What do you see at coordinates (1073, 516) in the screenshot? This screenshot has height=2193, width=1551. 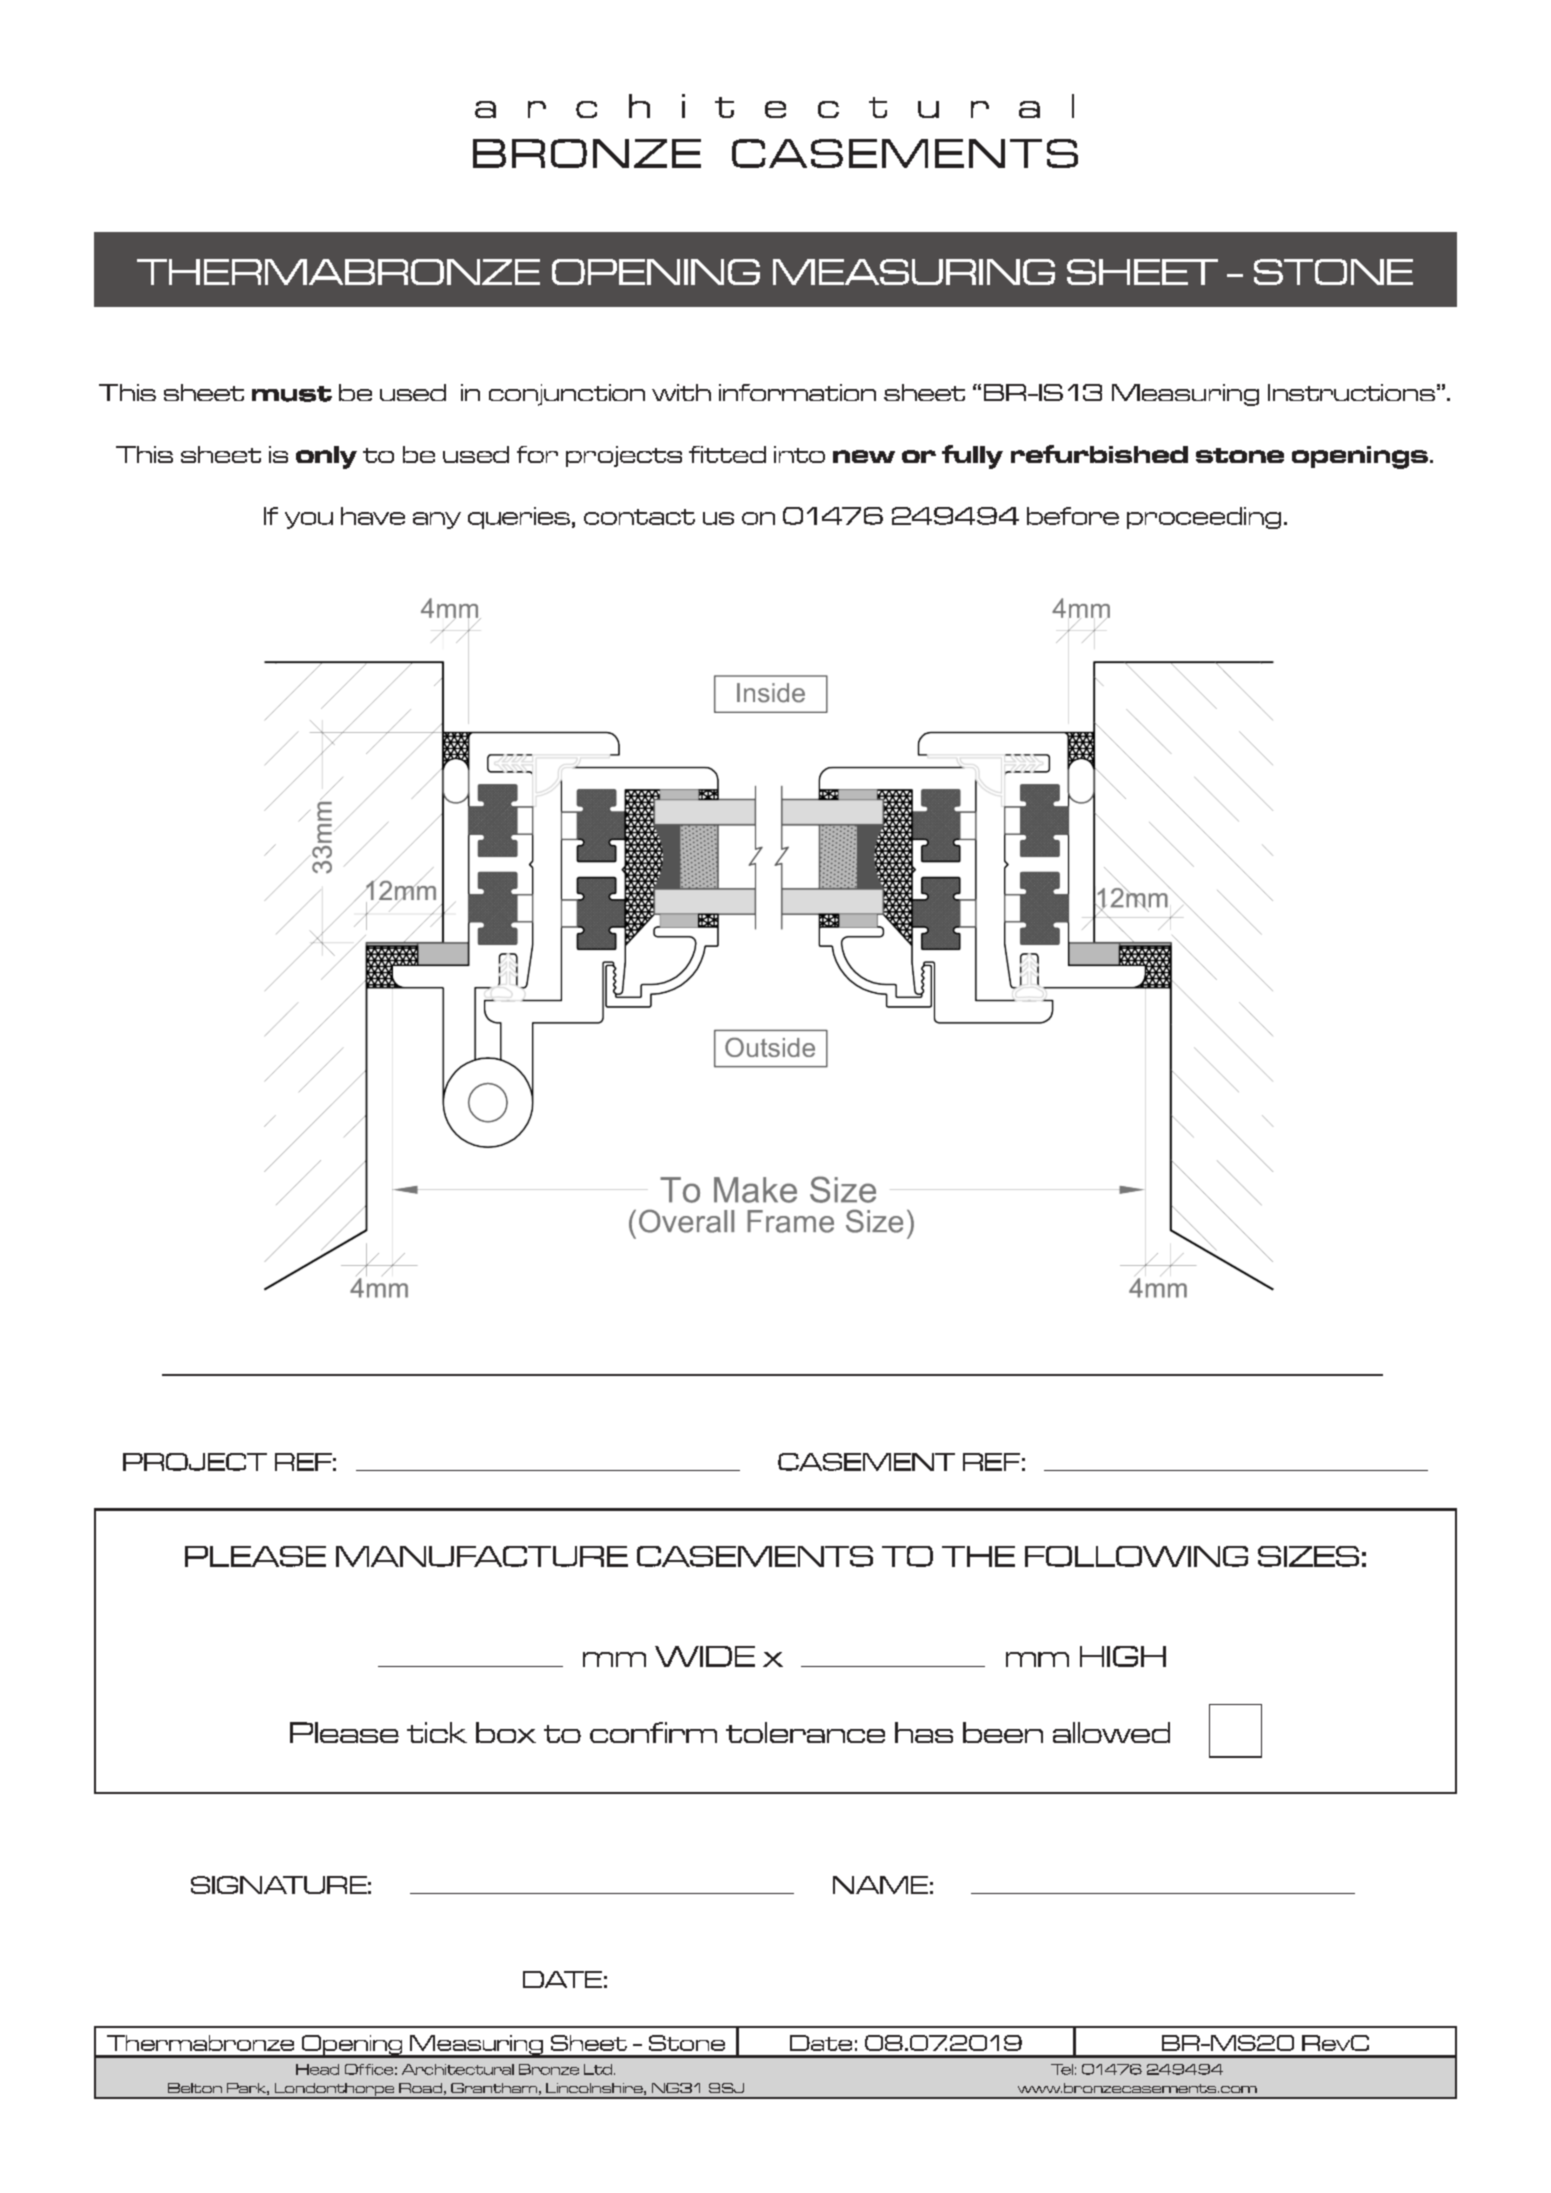 I see `before` at bounding box center [1073, 516].
